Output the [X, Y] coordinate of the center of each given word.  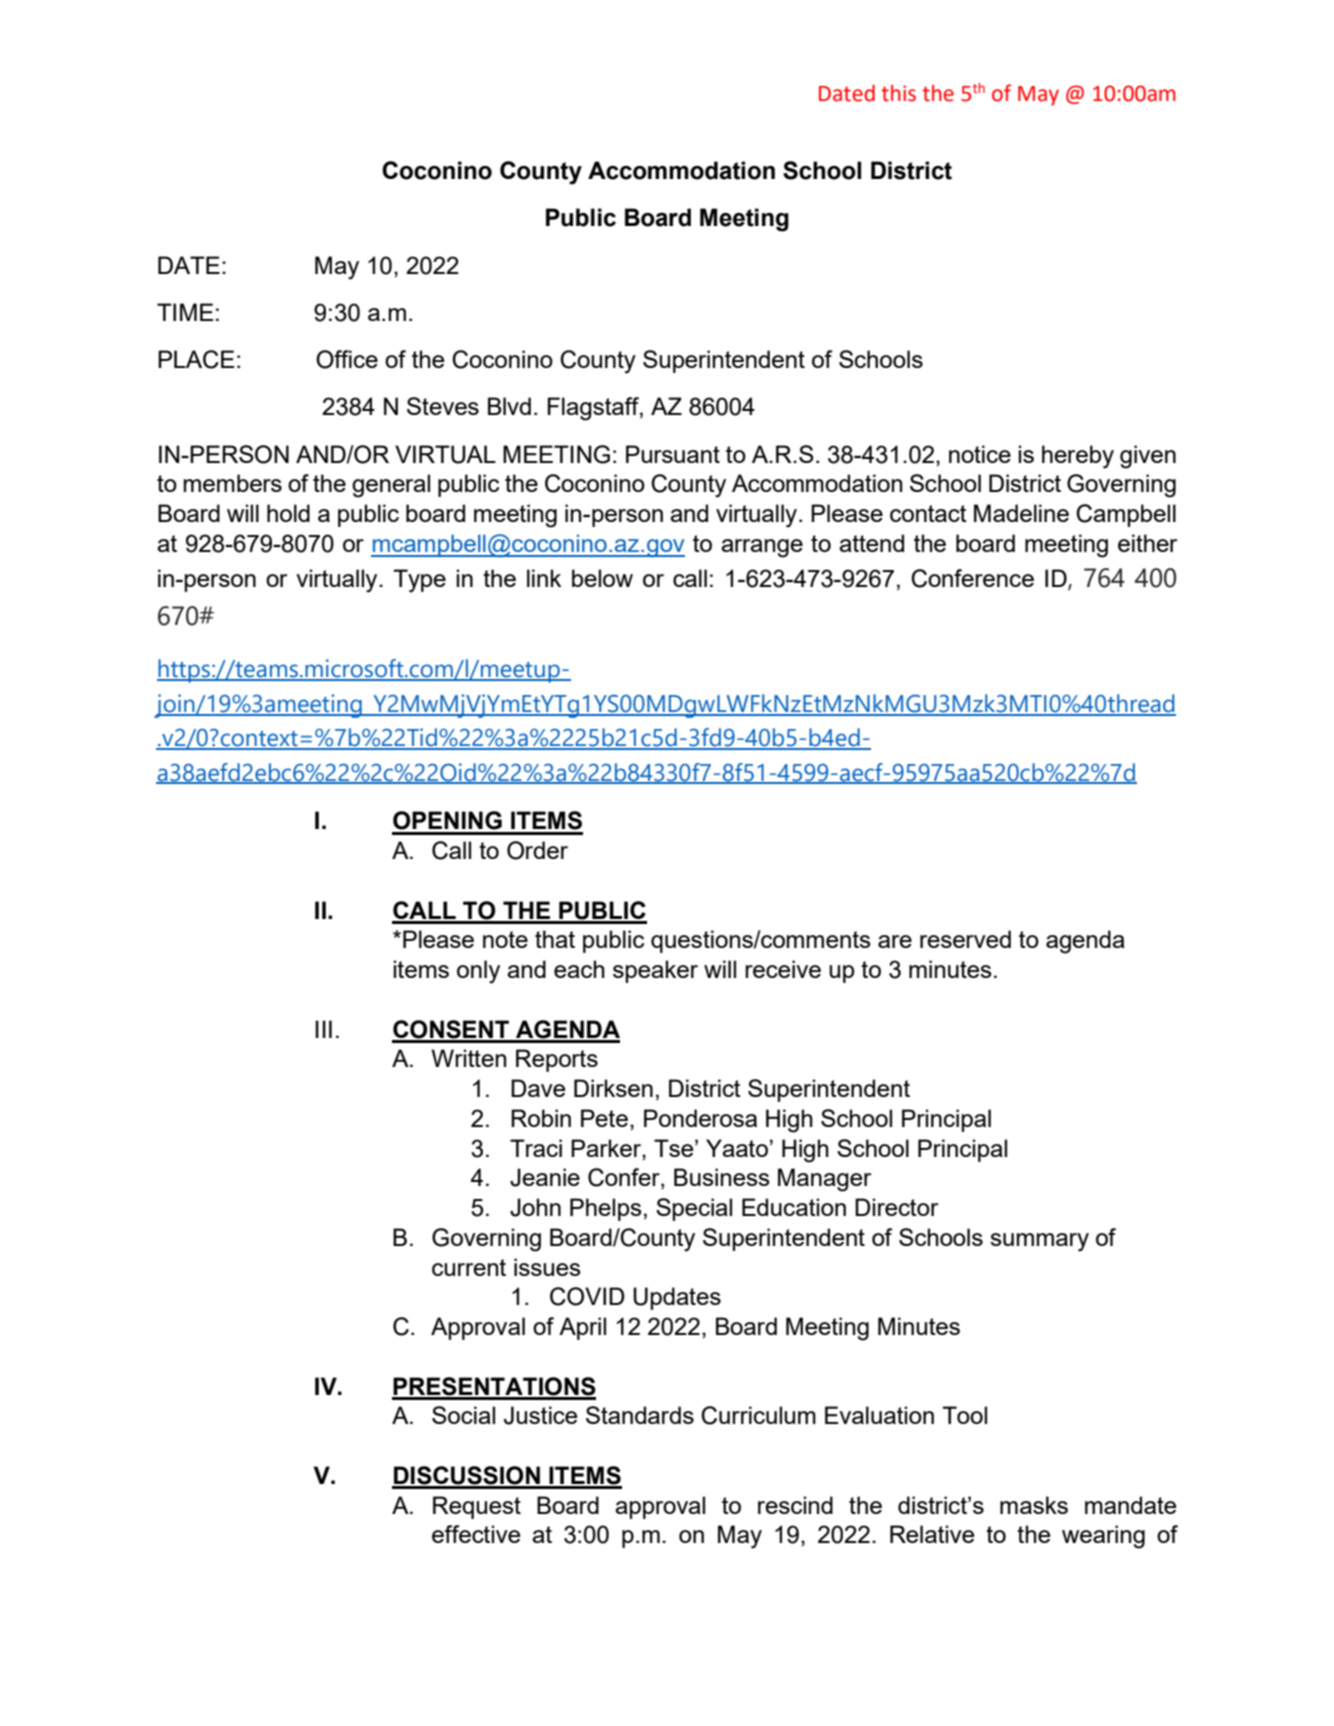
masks [1034, 1505]
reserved [965, 939]
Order [537, 850]
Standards [640, 1415]
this [898, 93]
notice [980, 454]
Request [477, 1507]
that [555, 939]
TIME [185, 312]
